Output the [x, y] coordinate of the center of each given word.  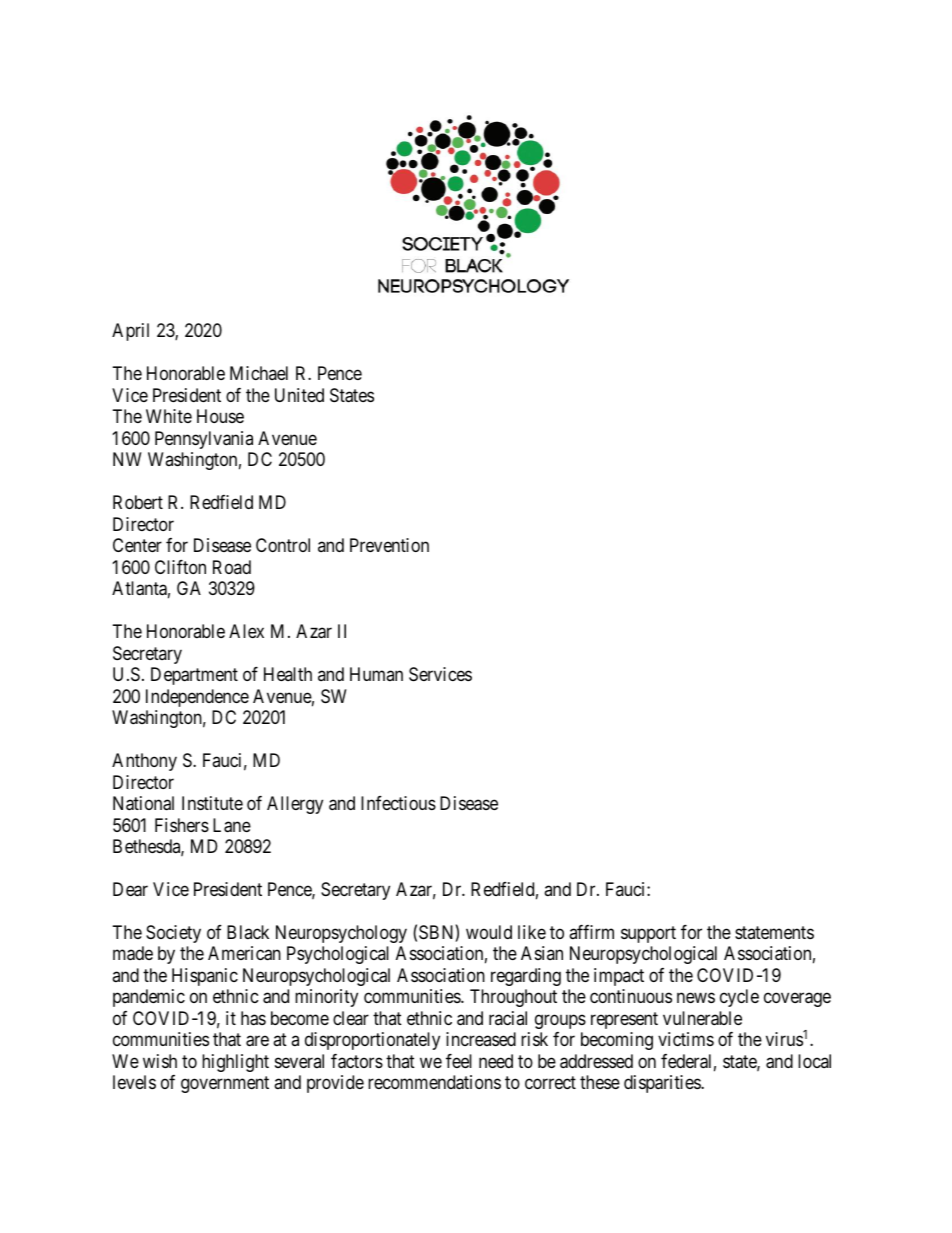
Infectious [398, 803]
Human [376, 674]
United [299, 395]
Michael [259, 373]
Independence [197, 698]
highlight [235, 1063]
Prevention [389, 545]
